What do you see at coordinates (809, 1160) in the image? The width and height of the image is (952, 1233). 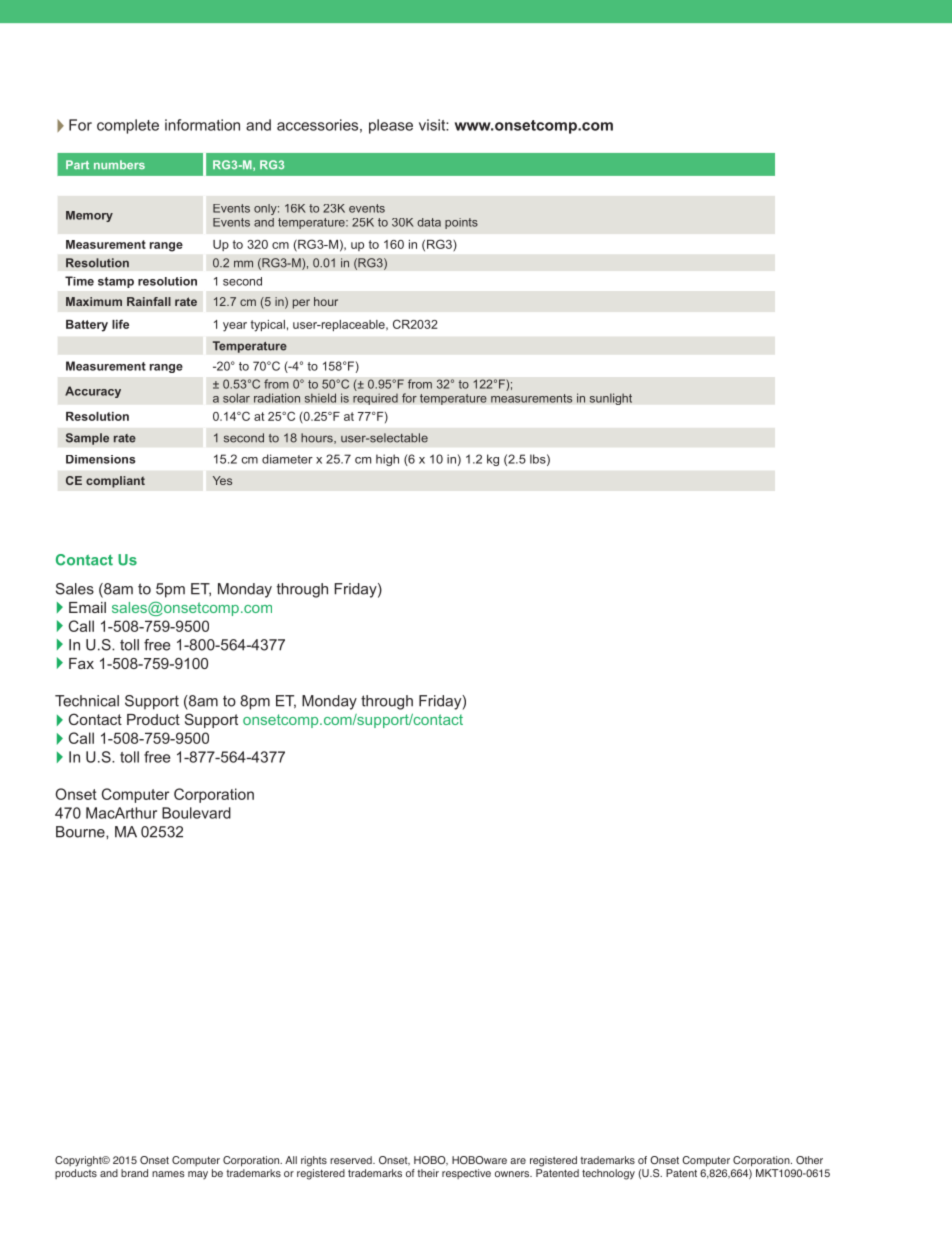 I see `Other` at bounding box center [809, 1160].
